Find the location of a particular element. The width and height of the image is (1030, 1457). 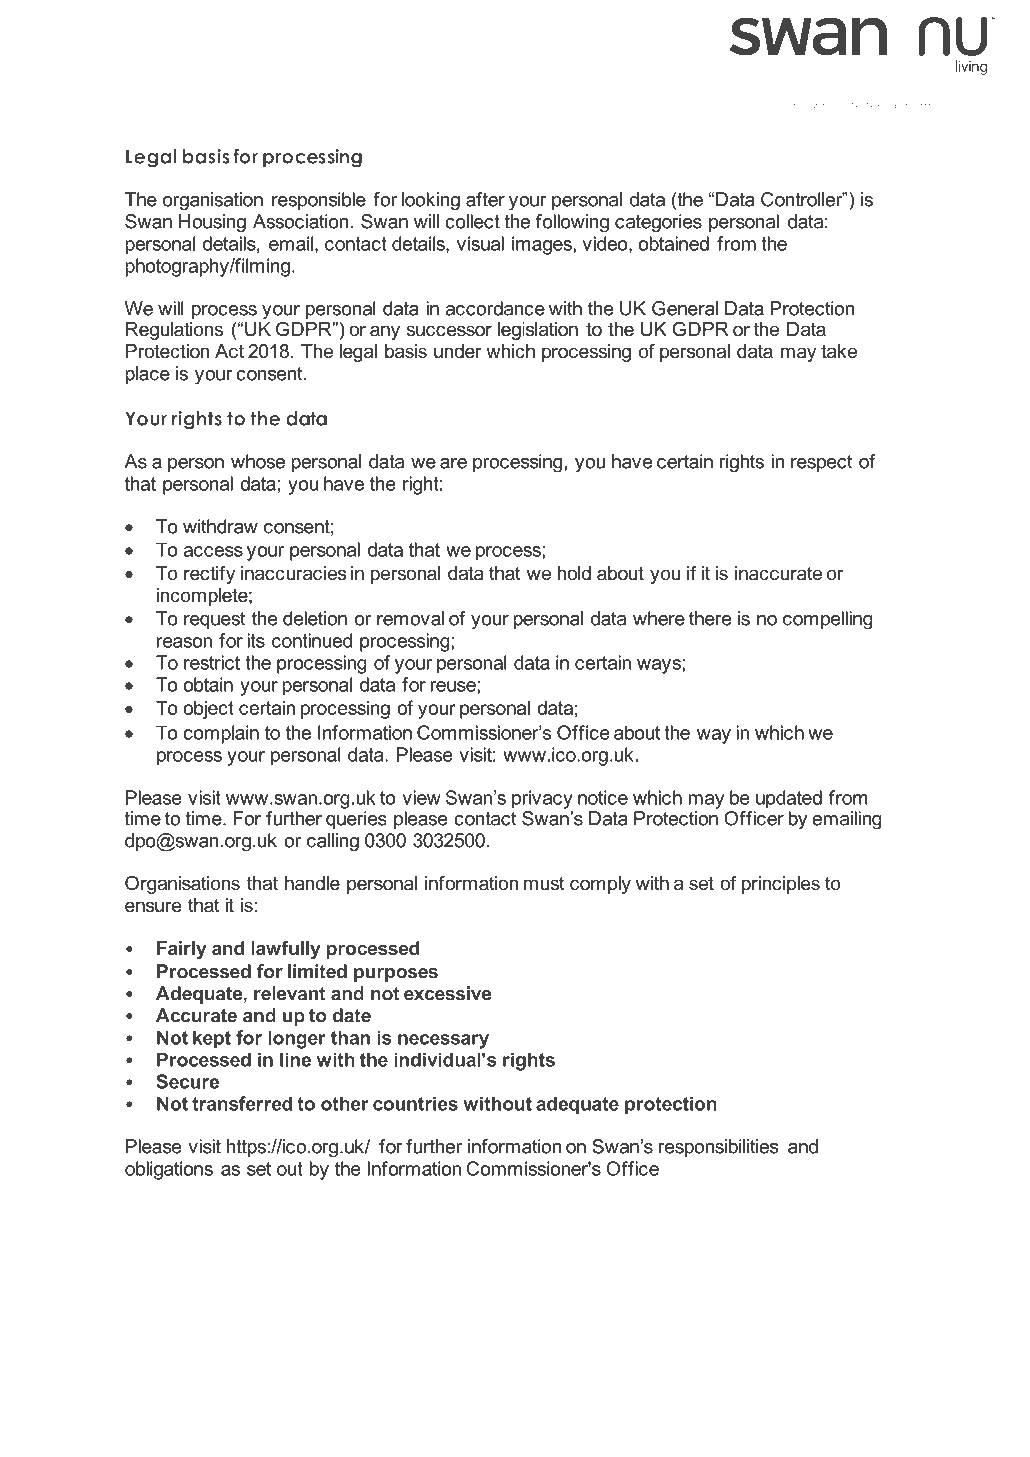

transferred is located at coordinates (242, 1103).
